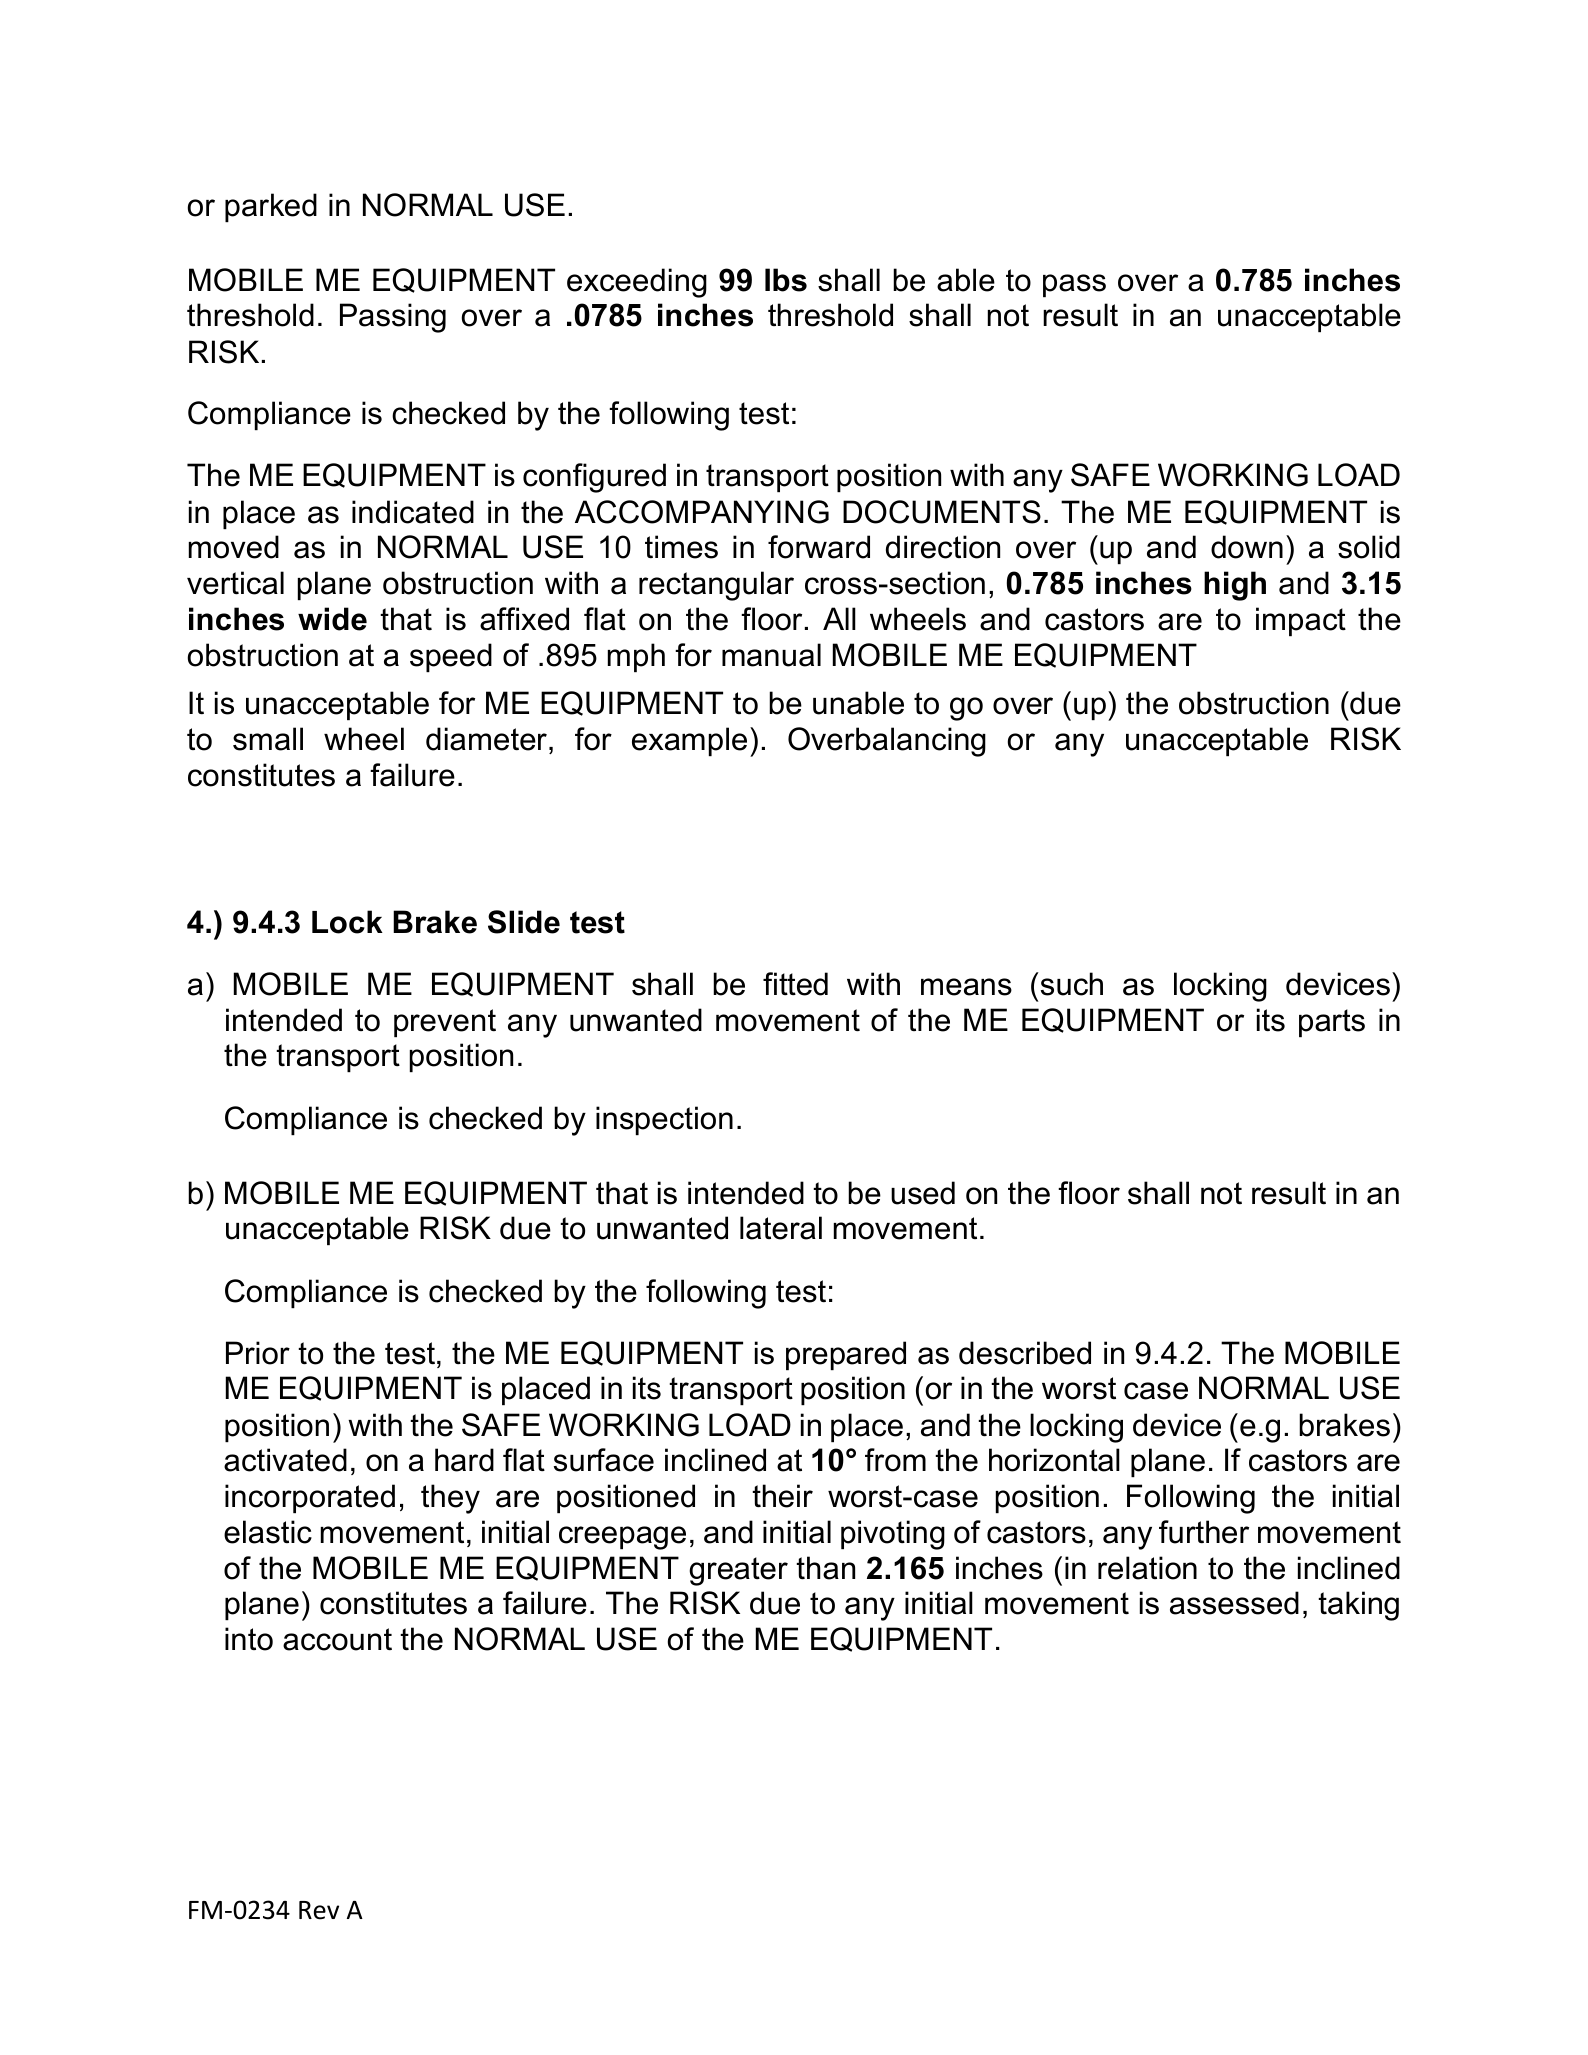  Describe the element at coordinates (258, 1353) in the screenshot. I see `Prior` at that location.
